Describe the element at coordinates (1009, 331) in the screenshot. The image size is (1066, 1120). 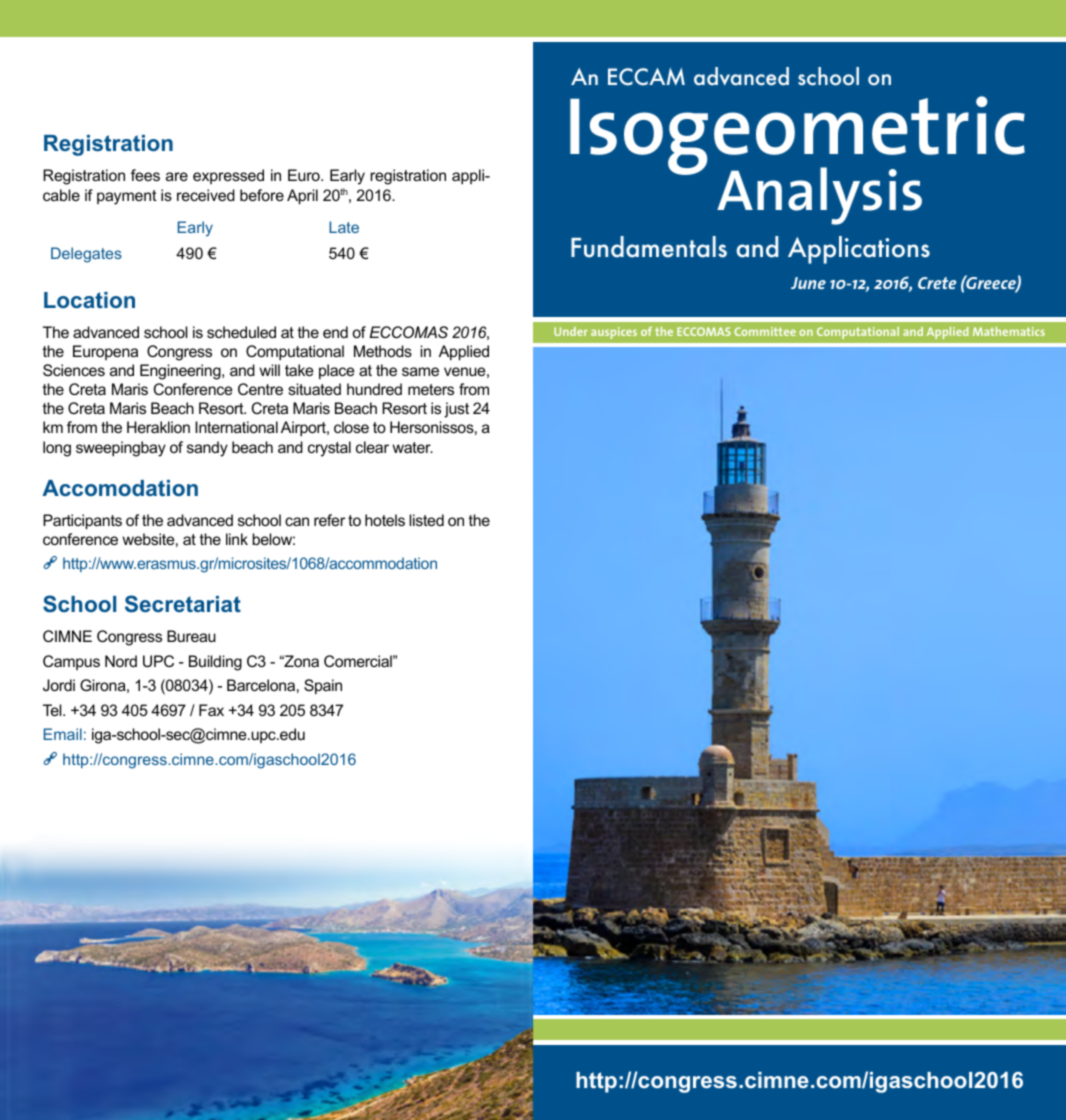
I see `Mathematics` at that location.
